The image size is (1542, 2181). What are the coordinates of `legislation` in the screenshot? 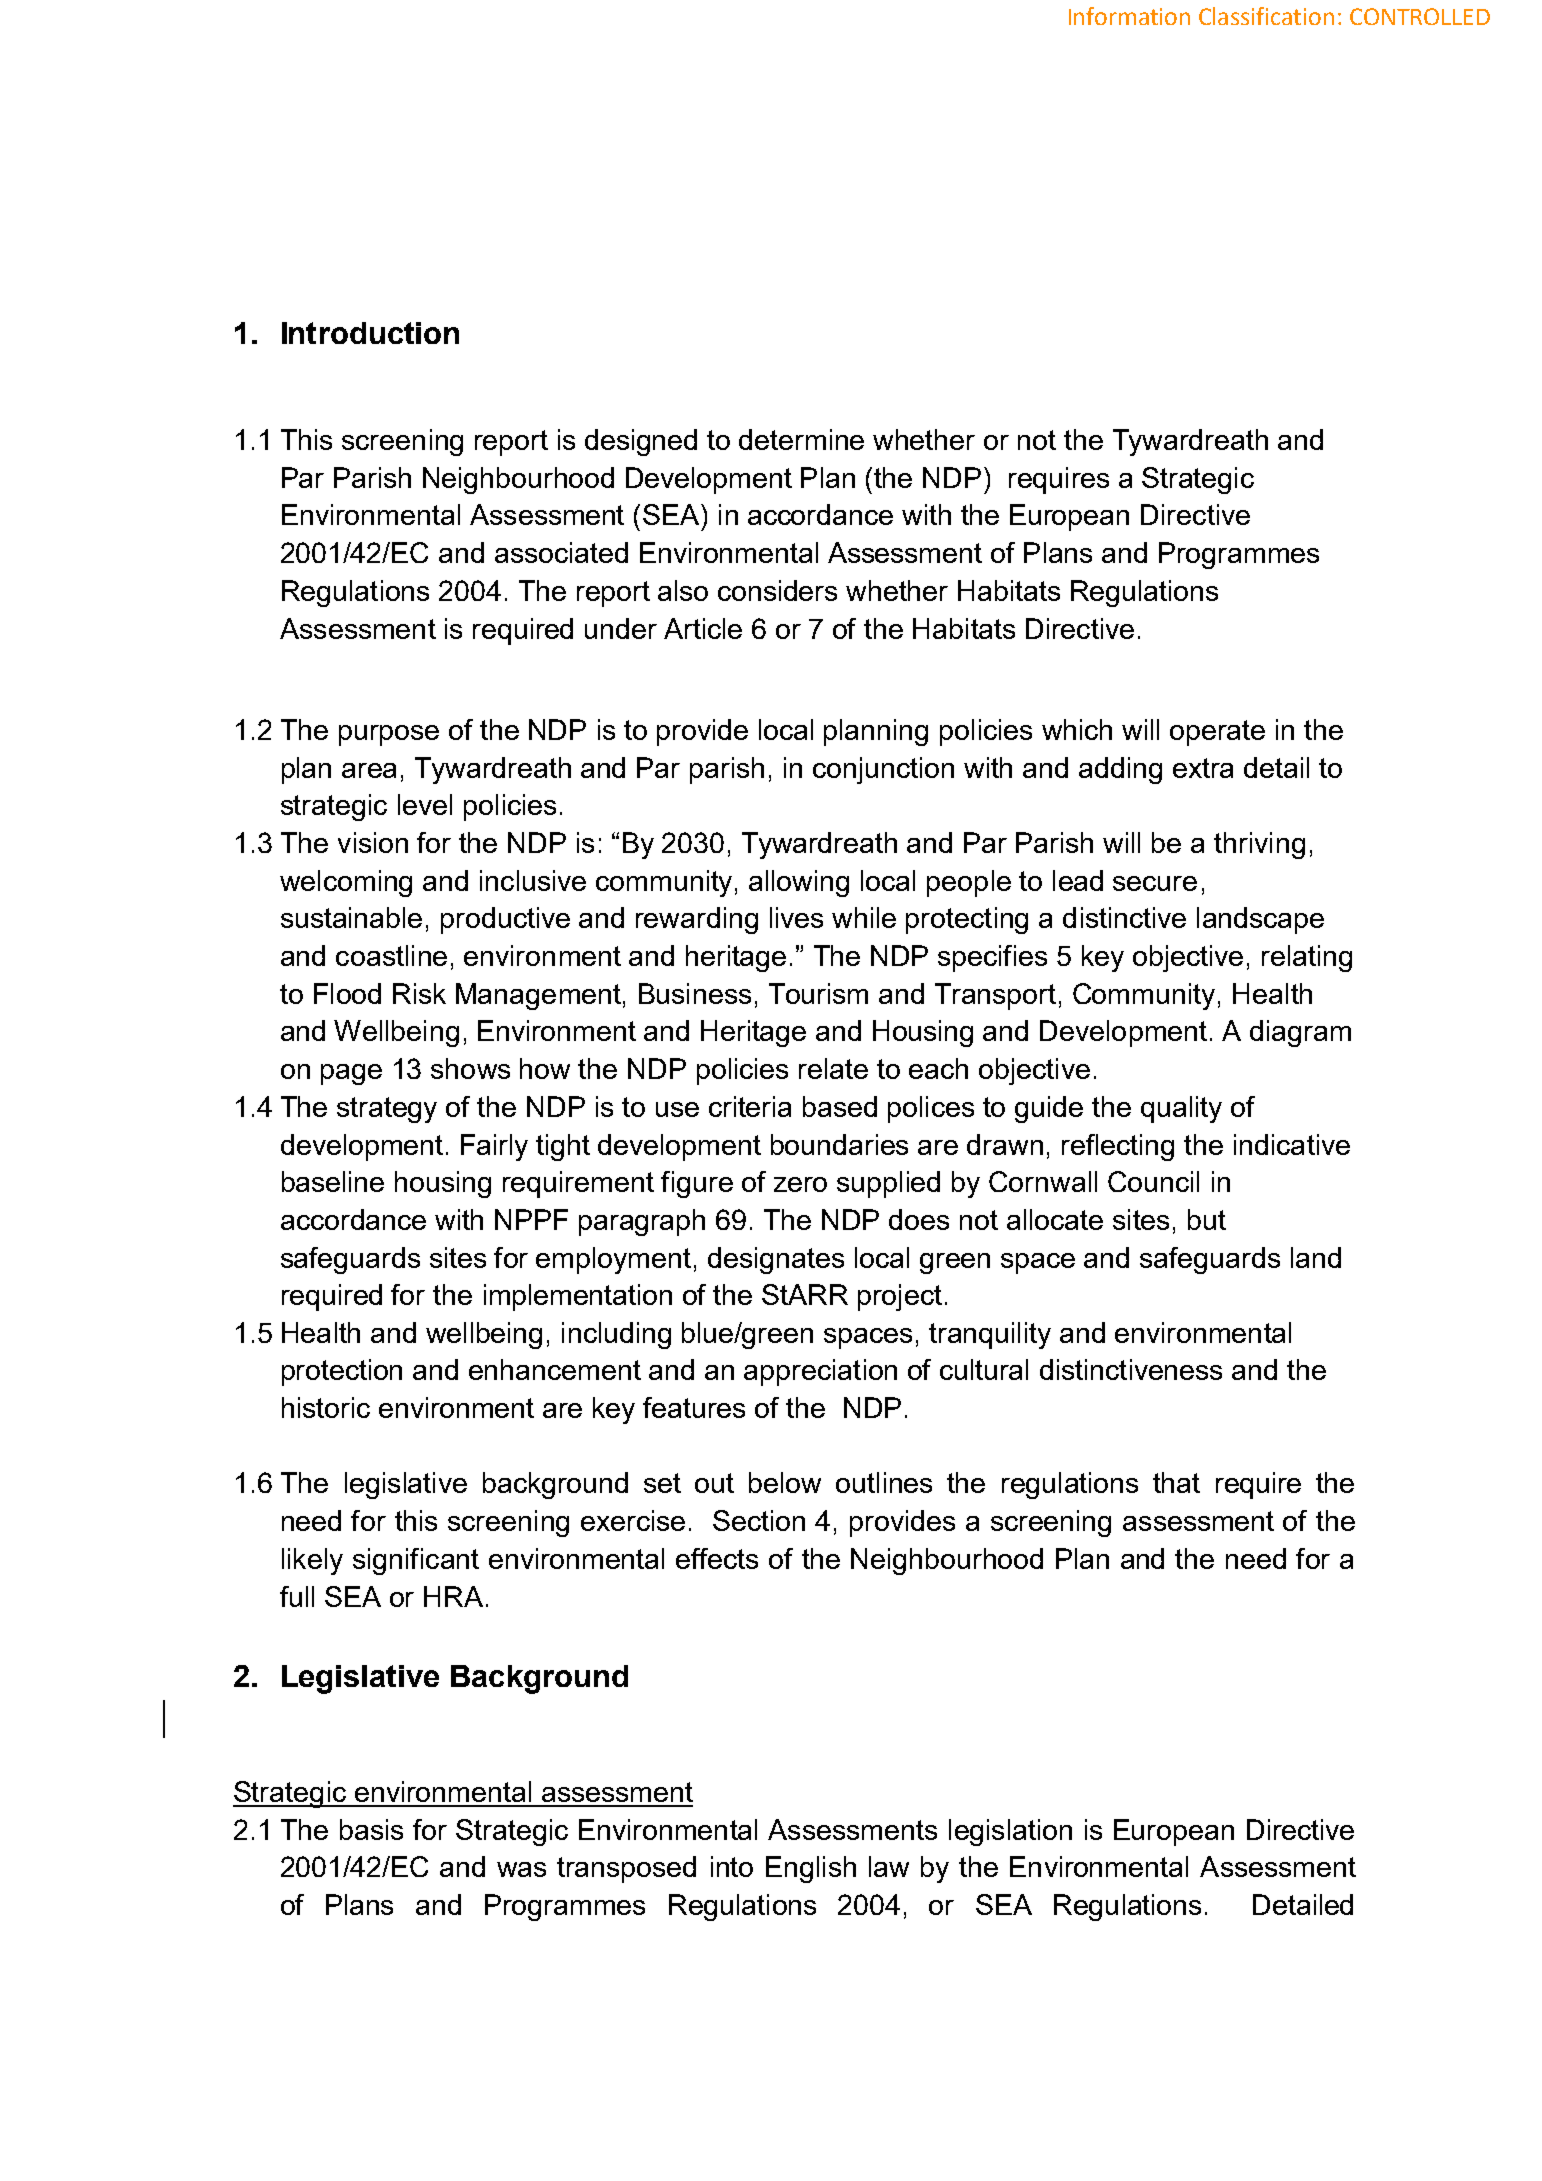 It's located at (1010, 1832).
